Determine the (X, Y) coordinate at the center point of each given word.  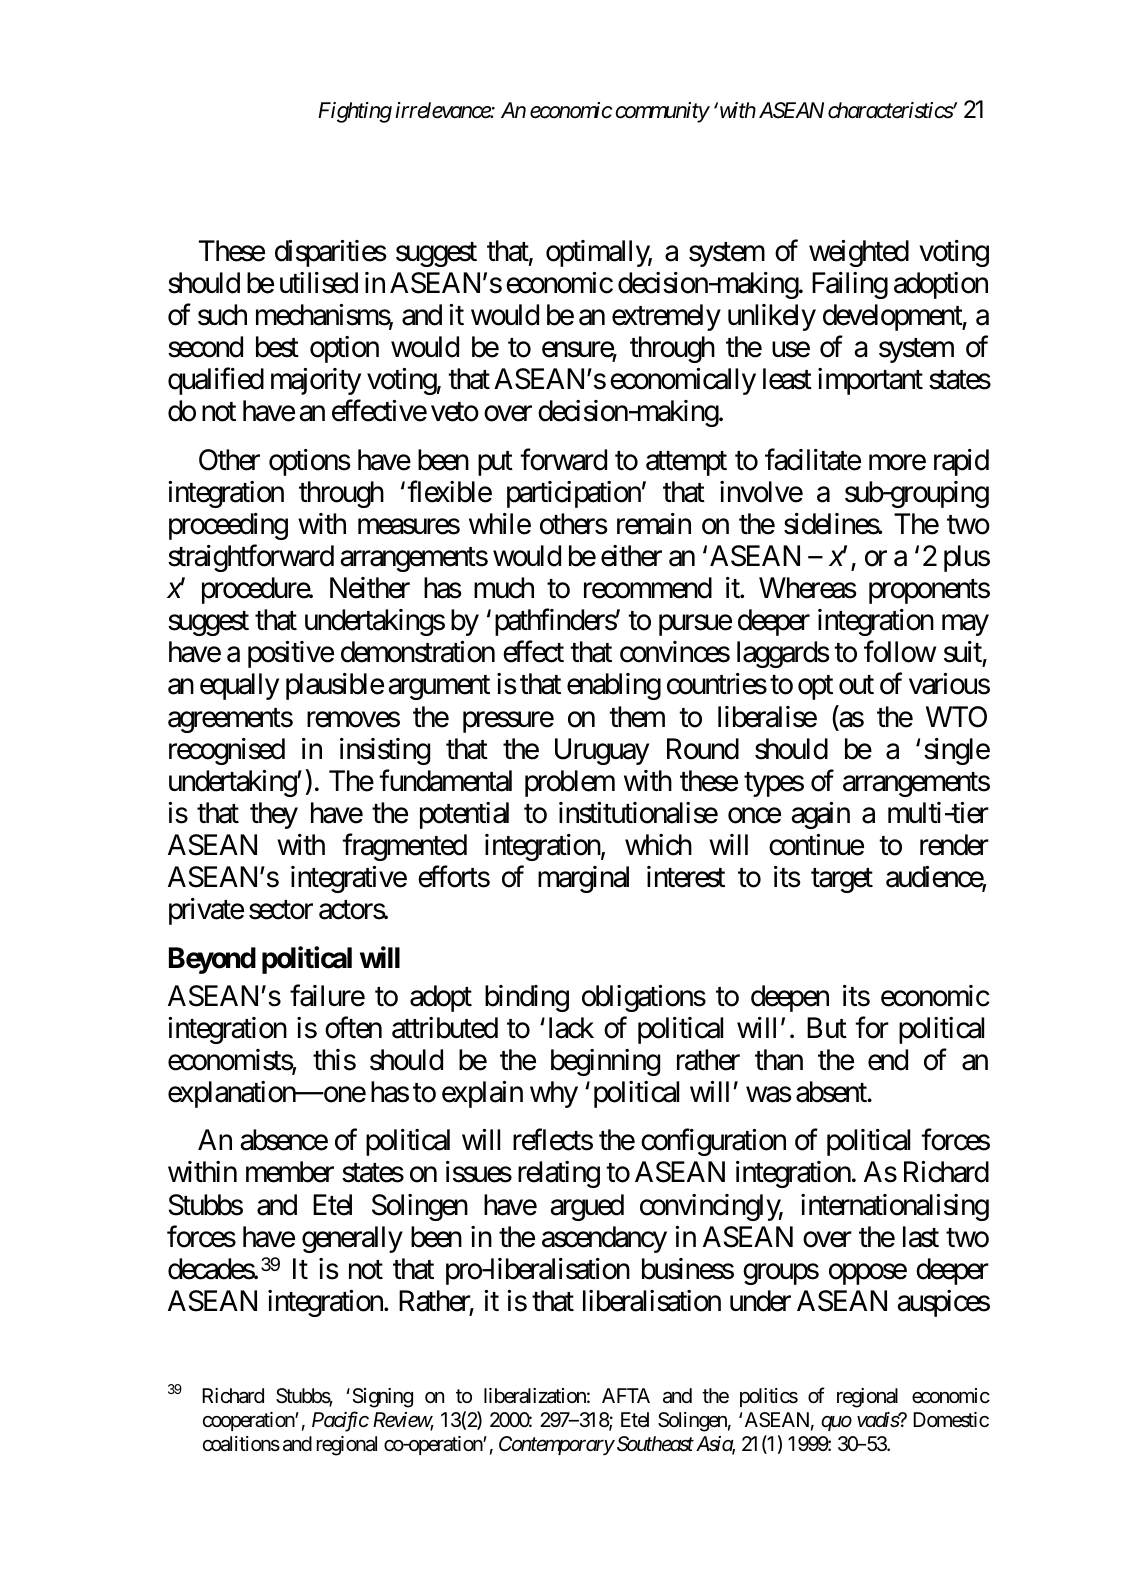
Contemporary (556, 1445)
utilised (319, 283)
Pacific (340, 1421)
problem (570, 783)
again (820, 815)
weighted (859, 253)
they (274, 815)
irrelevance (443, 110)
